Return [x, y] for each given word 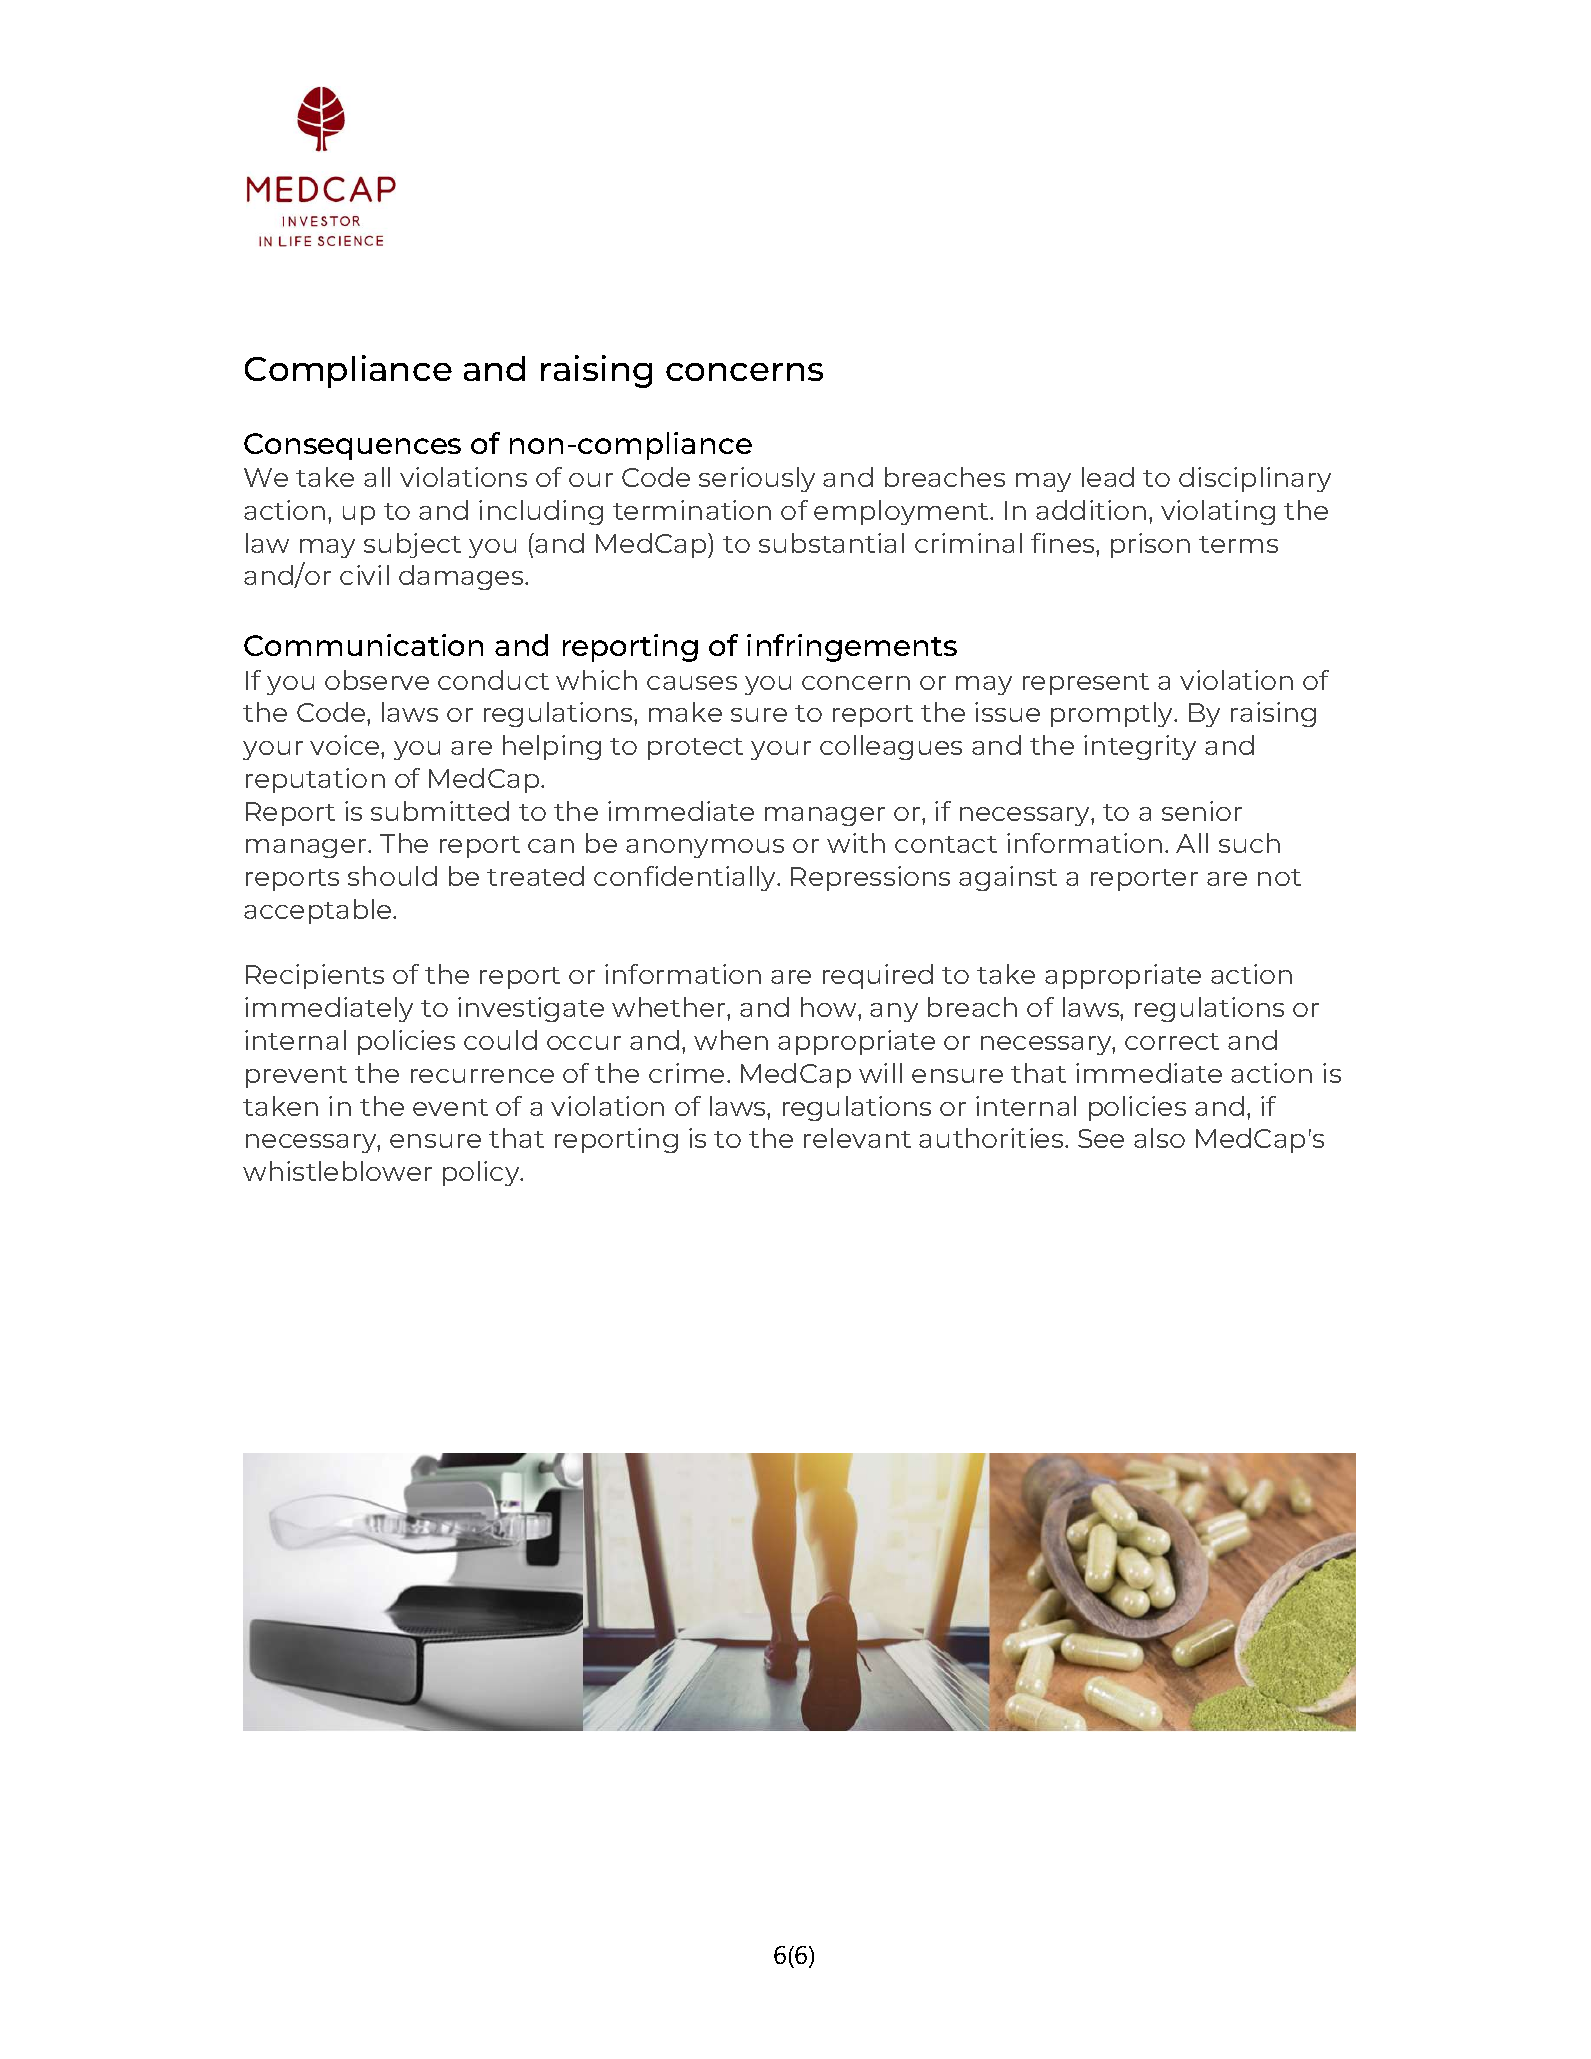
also [1159, 1138]
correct [1172, 1041]
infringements [852, 648]
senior [1202, 811]
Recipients [315, 976]
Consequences [352, 446]
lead [1108, 477]
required [878, 976]
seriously [757, 479]
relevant [857, 1138]
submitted [440, 811]
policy [482, 1173]
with [856, 843]
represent [1086, 684]
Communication [363, 645]
